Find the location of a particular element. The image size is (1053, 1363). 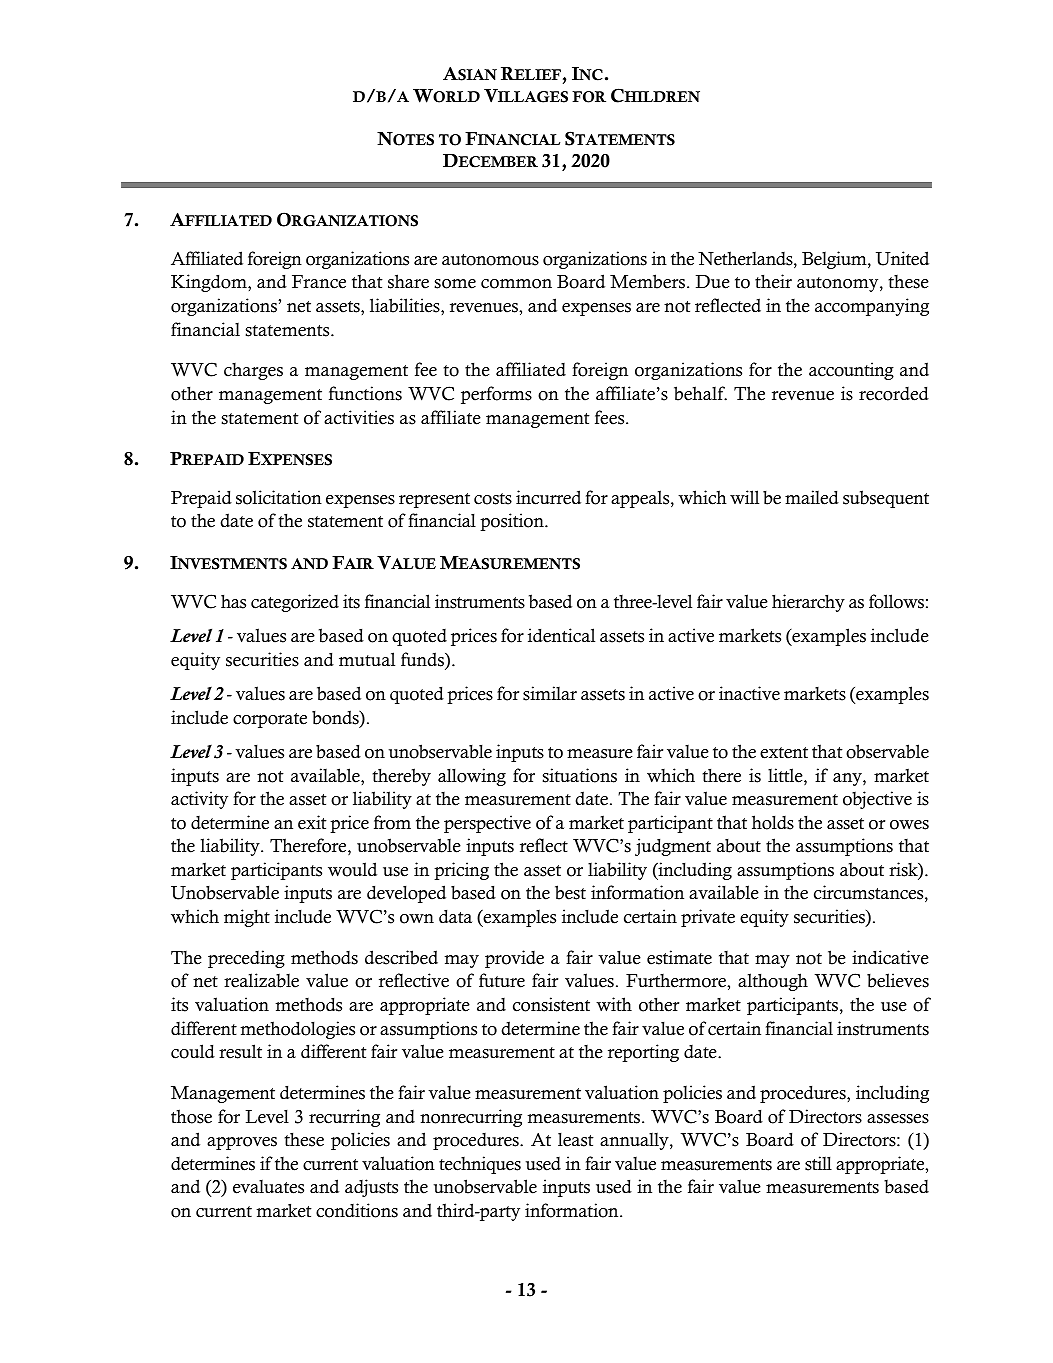

still is located at coordinates (818, 1163).
